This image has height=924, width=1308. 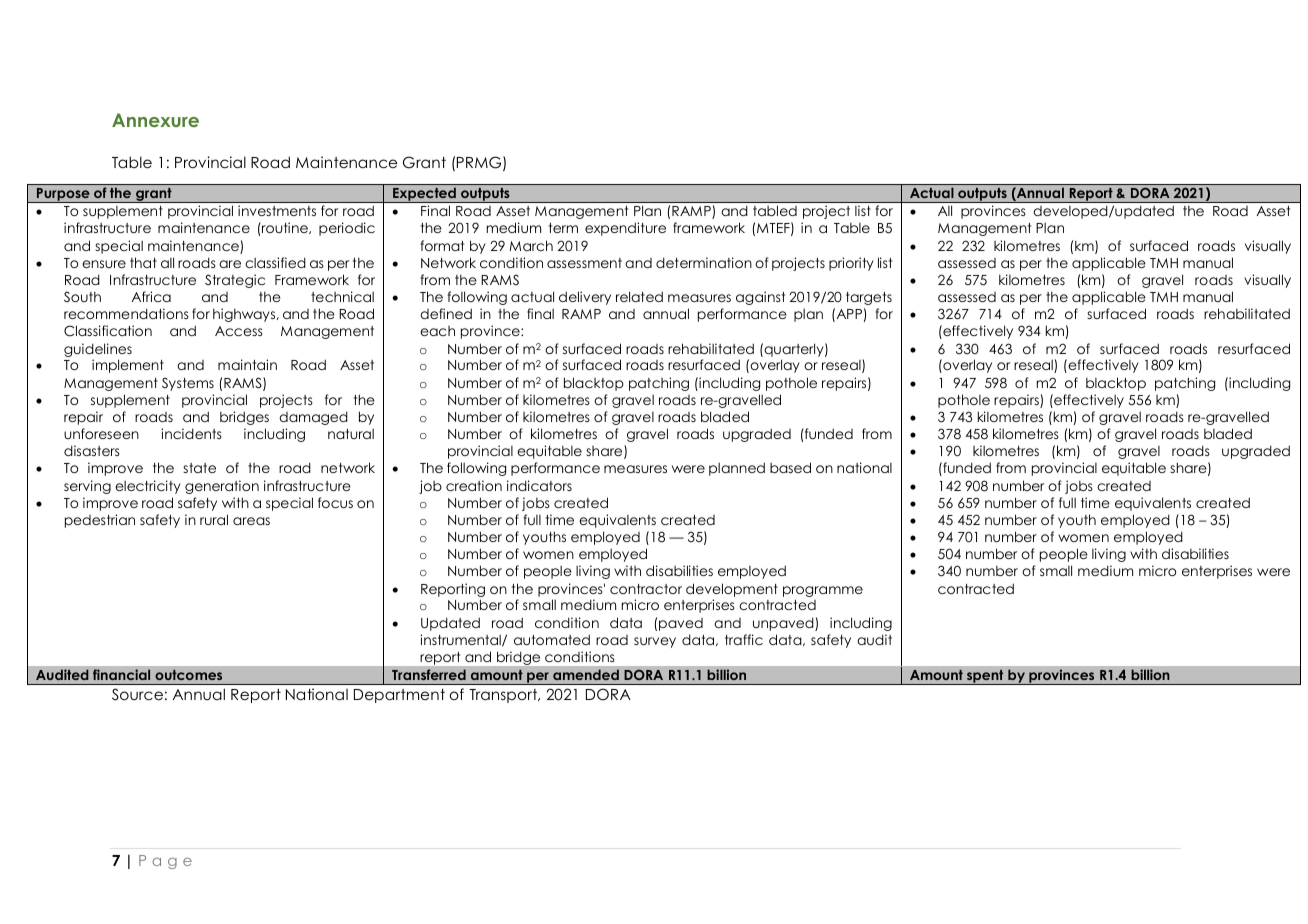 I want to click on investments, so click(x=277, y=210).
